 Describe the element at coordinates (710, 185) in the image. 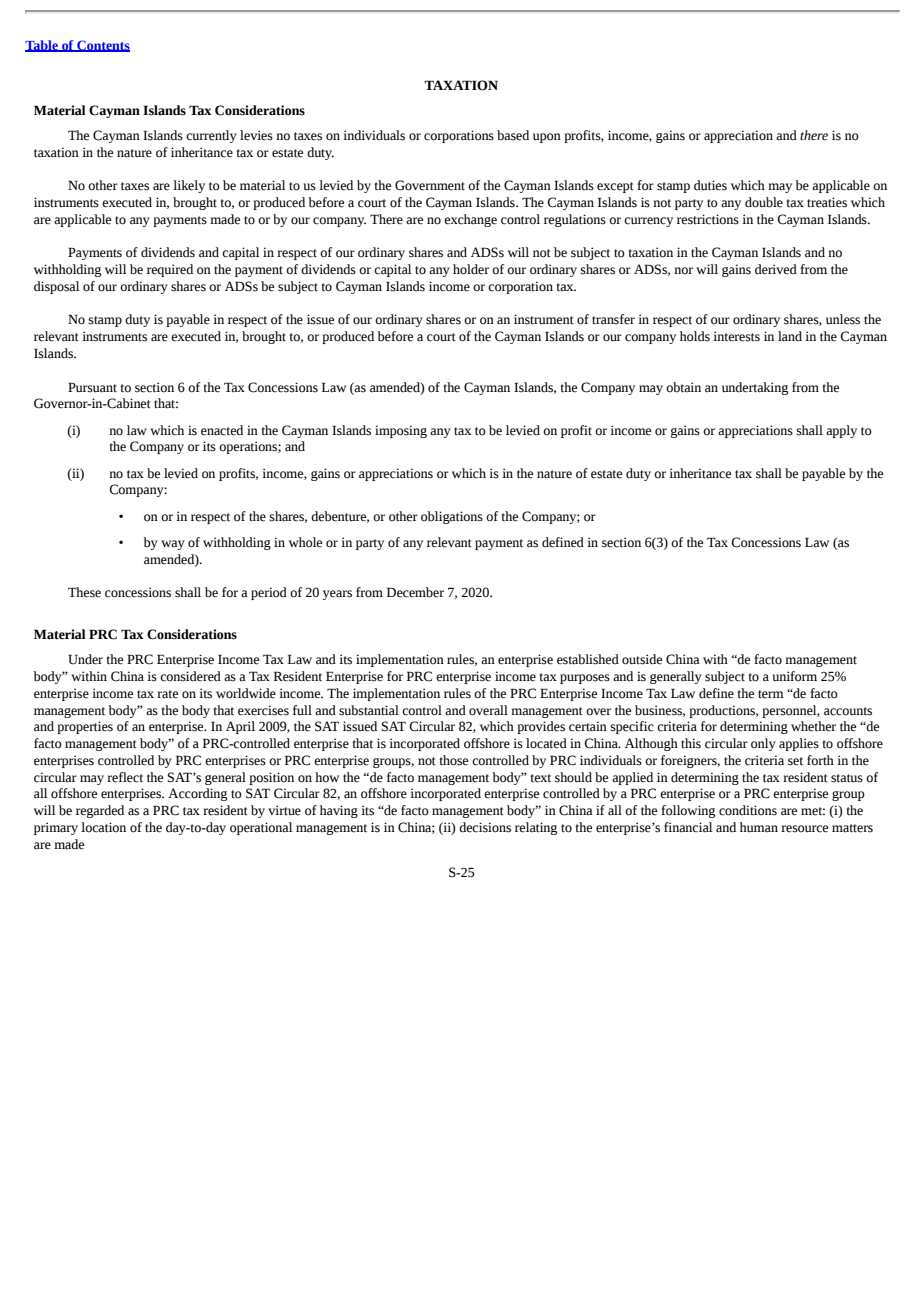

I see `duties` at that location.
